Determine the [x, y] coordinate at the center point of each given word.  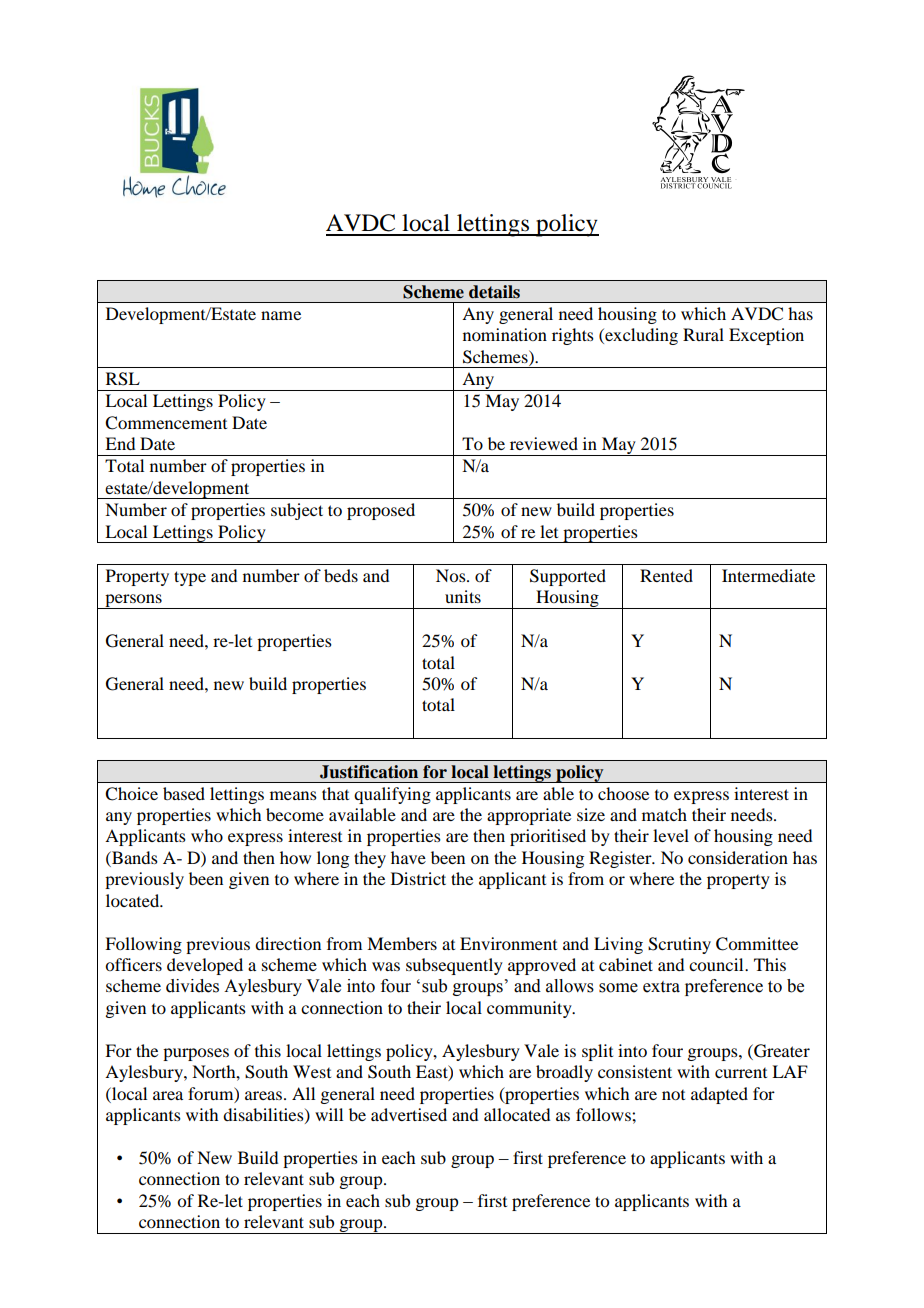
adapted [719, 1095]
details [494, 292]
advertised [409, 1114]
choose [623, 793]
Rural [703, 334]
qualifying [392, 795]
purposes [196, 1054]
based [184, 793]
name [281, 315]
